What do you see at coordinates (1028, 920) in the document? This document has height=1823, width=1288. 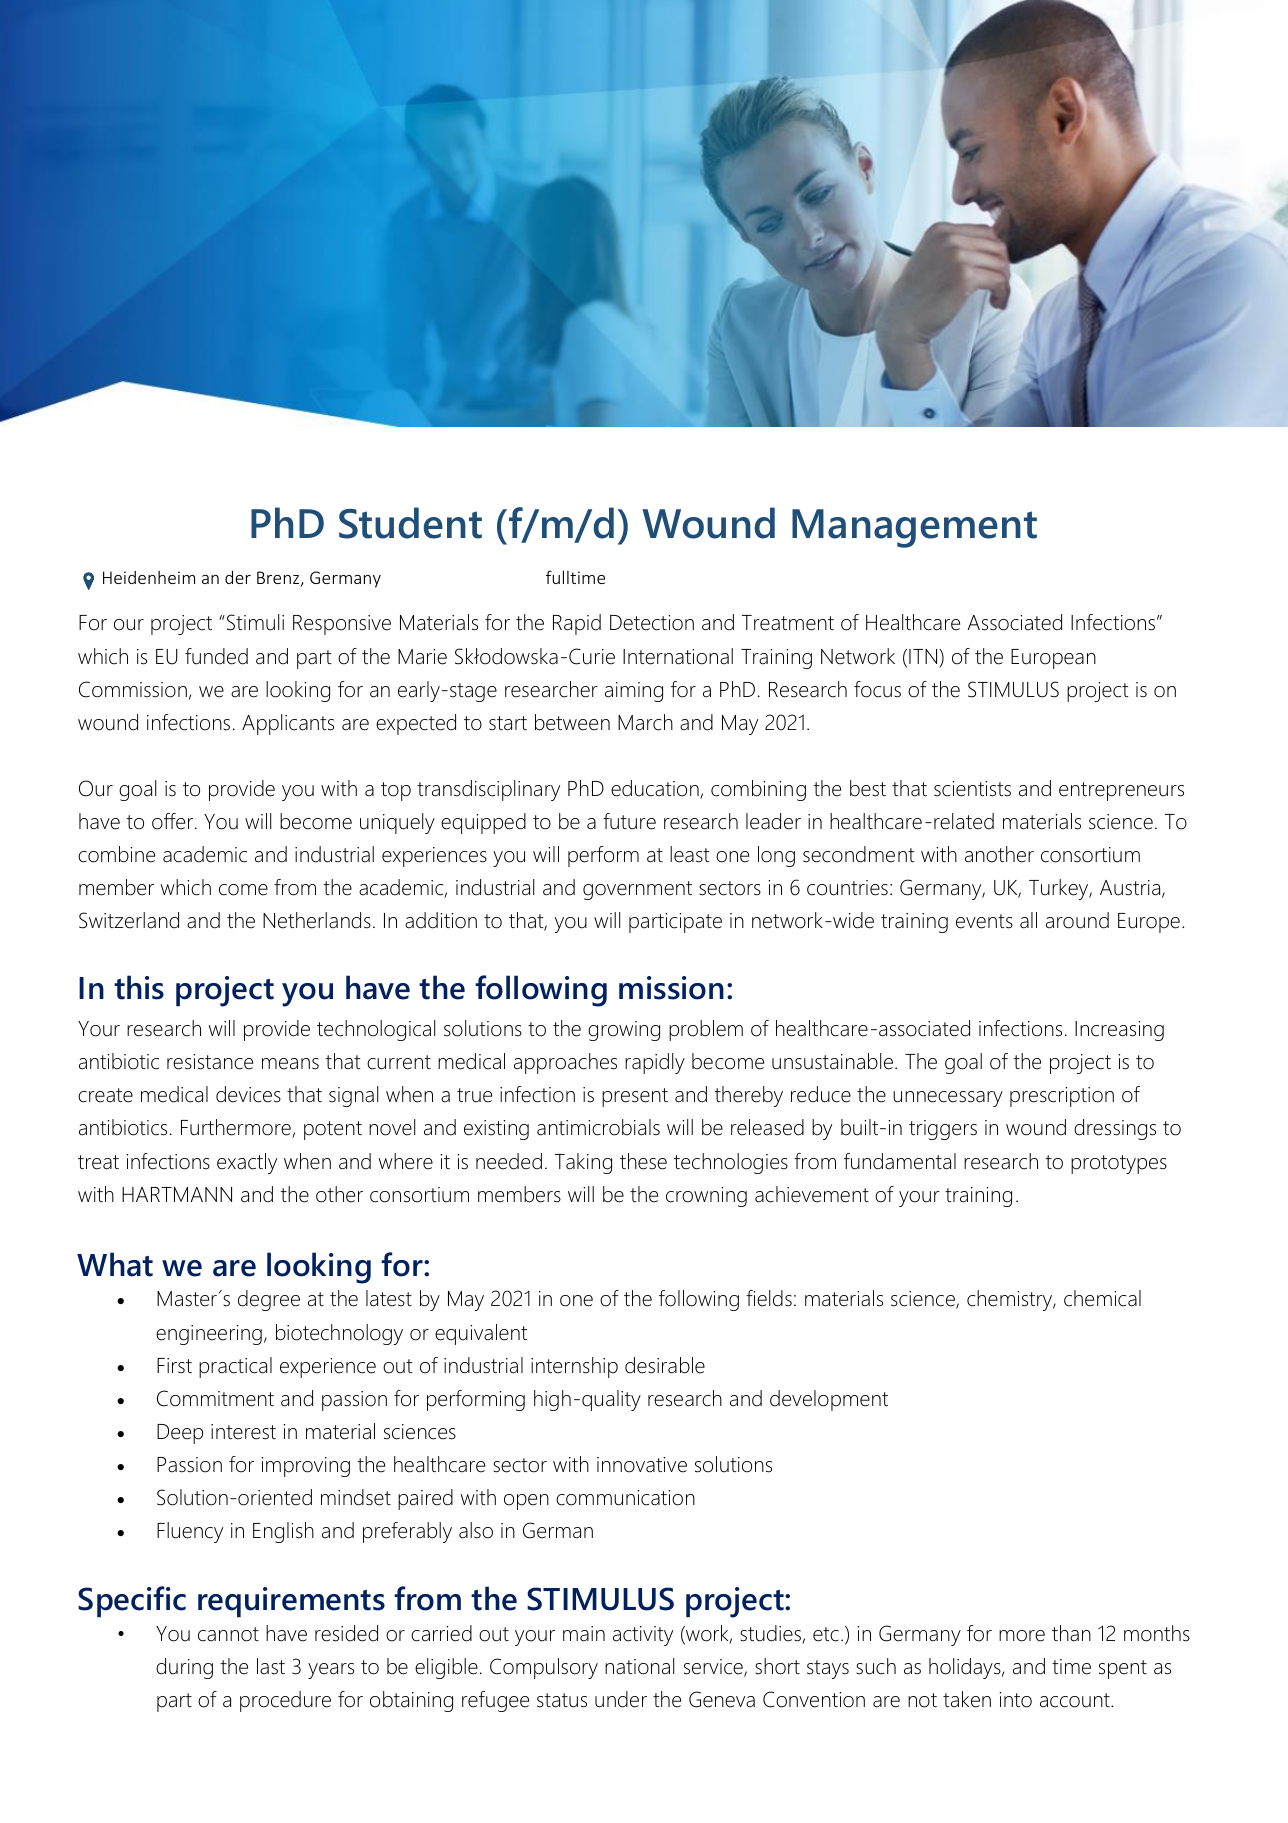 I see `all` at bounding box center [1028, 920].
